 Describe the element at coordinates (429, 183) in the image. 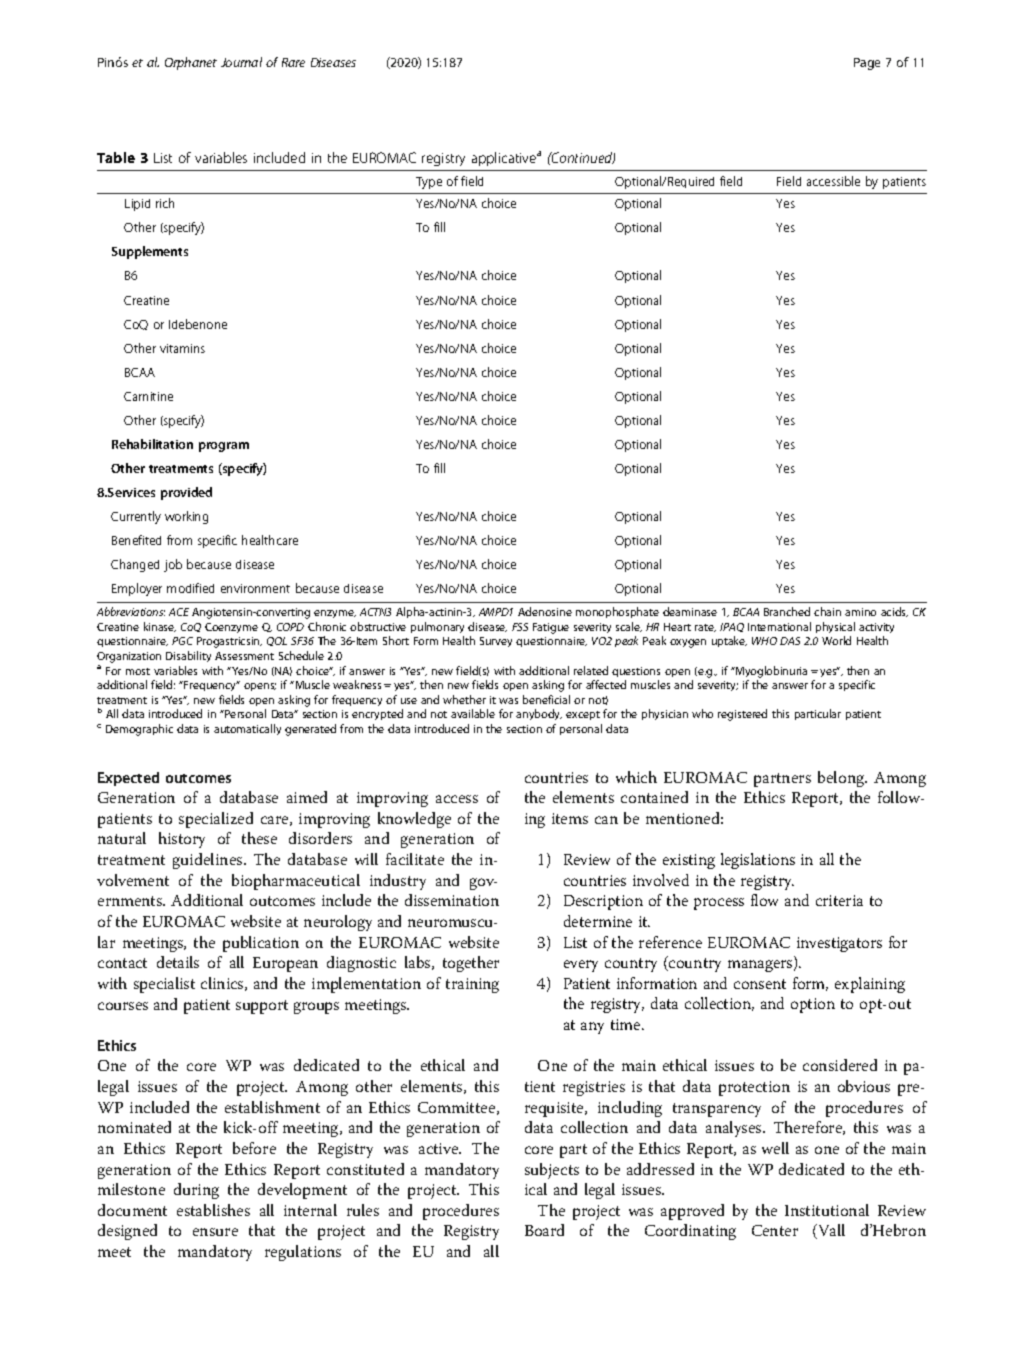

I see `Type` at that location.
